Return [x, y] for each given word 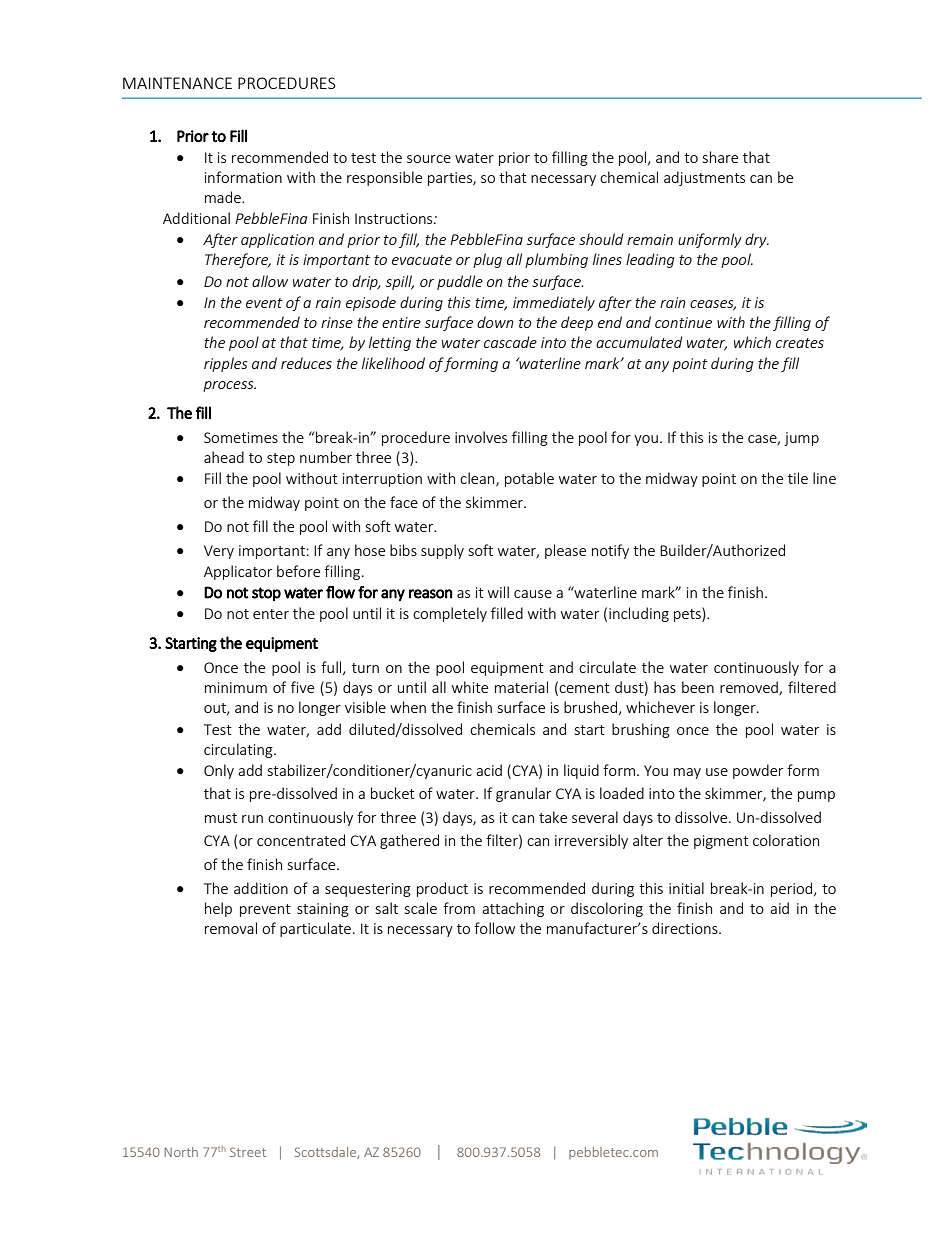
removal [231, 928]
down [495, 322]
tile [798, 478]
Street [248, 1152]
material [521, 687]
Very [219, 552]
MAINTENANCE [177, 83]
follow [494, 928]
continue [683, 322]
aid [779, 908]
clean [478, 479]
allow [270, 281]
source [429, 159]
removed [750, 688]
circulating [239, 750]
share [720, 157]
